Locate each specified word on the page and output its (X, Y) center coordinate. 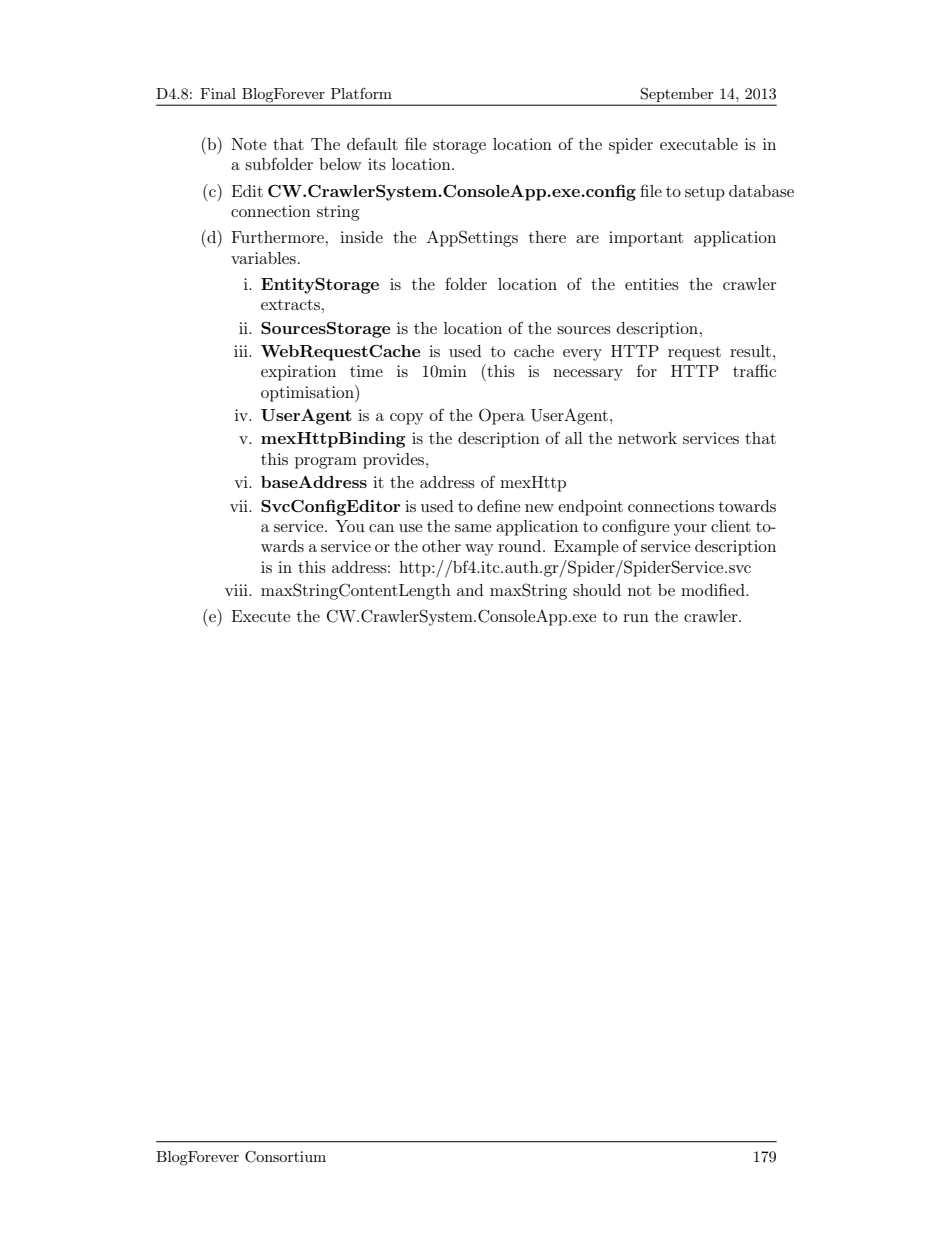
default (372, 143)
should (597, 590)
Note (249, 144)
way (479, 550)
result (750, 351)
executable (699, 144)
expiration (298, 373)
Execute (261, 616)
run (636, 618)
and (470, 590)
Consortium (285, 1156)
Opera (502, 416)
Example (586, 548)
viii (237, 590)
